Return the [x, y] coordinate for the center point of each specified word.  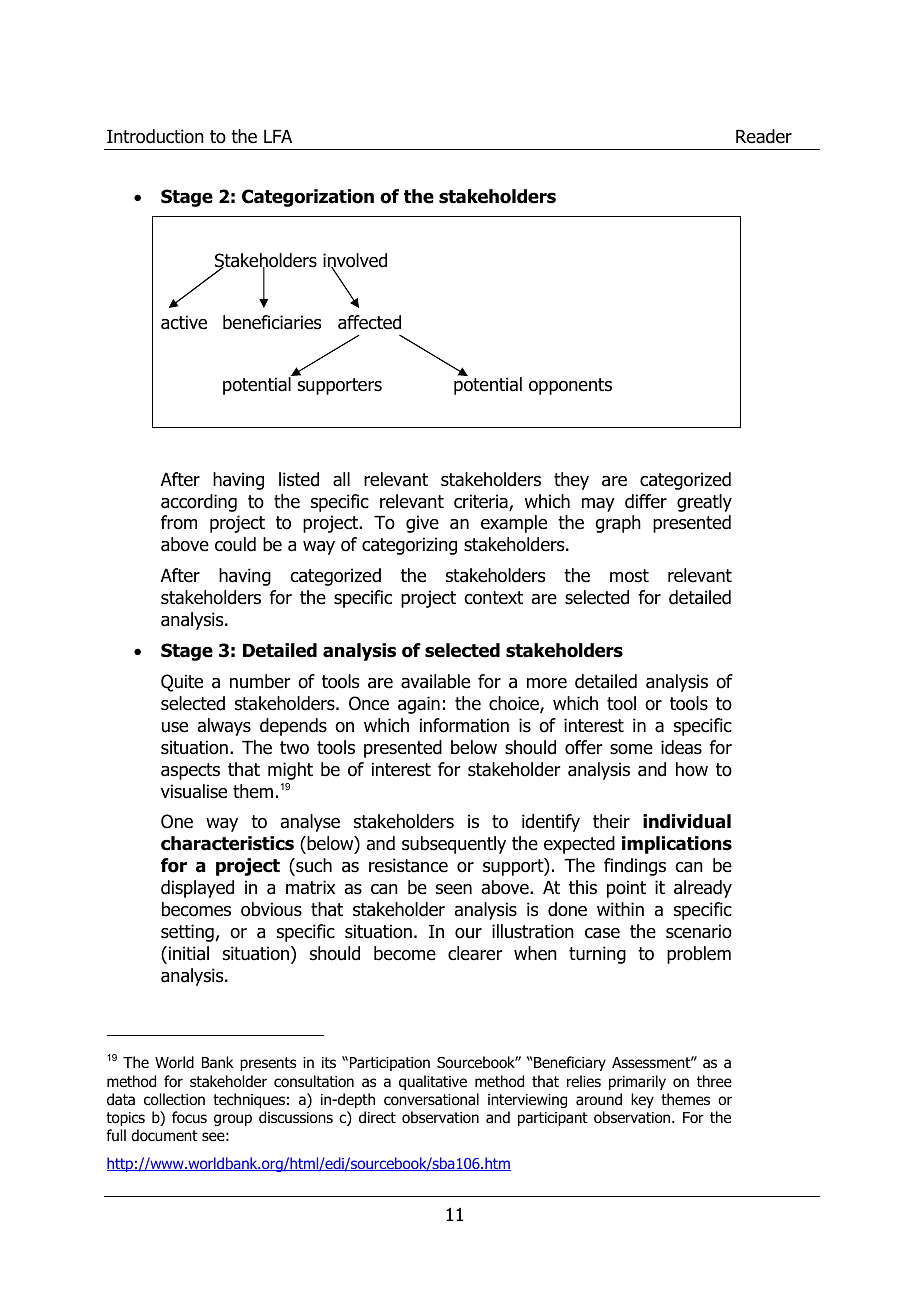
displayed [197, 889]
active [184, 322]
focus [189, 1117]
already [703, 889]
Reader [764, 136]
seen [454, 889]
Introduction [155, 136]
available [435, 681]
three [714, 1081]
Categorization [308, 198]
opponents [570, 386]
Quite [182, 683]
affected [369, 322]
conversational [431, 1099]
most [629, 576]
